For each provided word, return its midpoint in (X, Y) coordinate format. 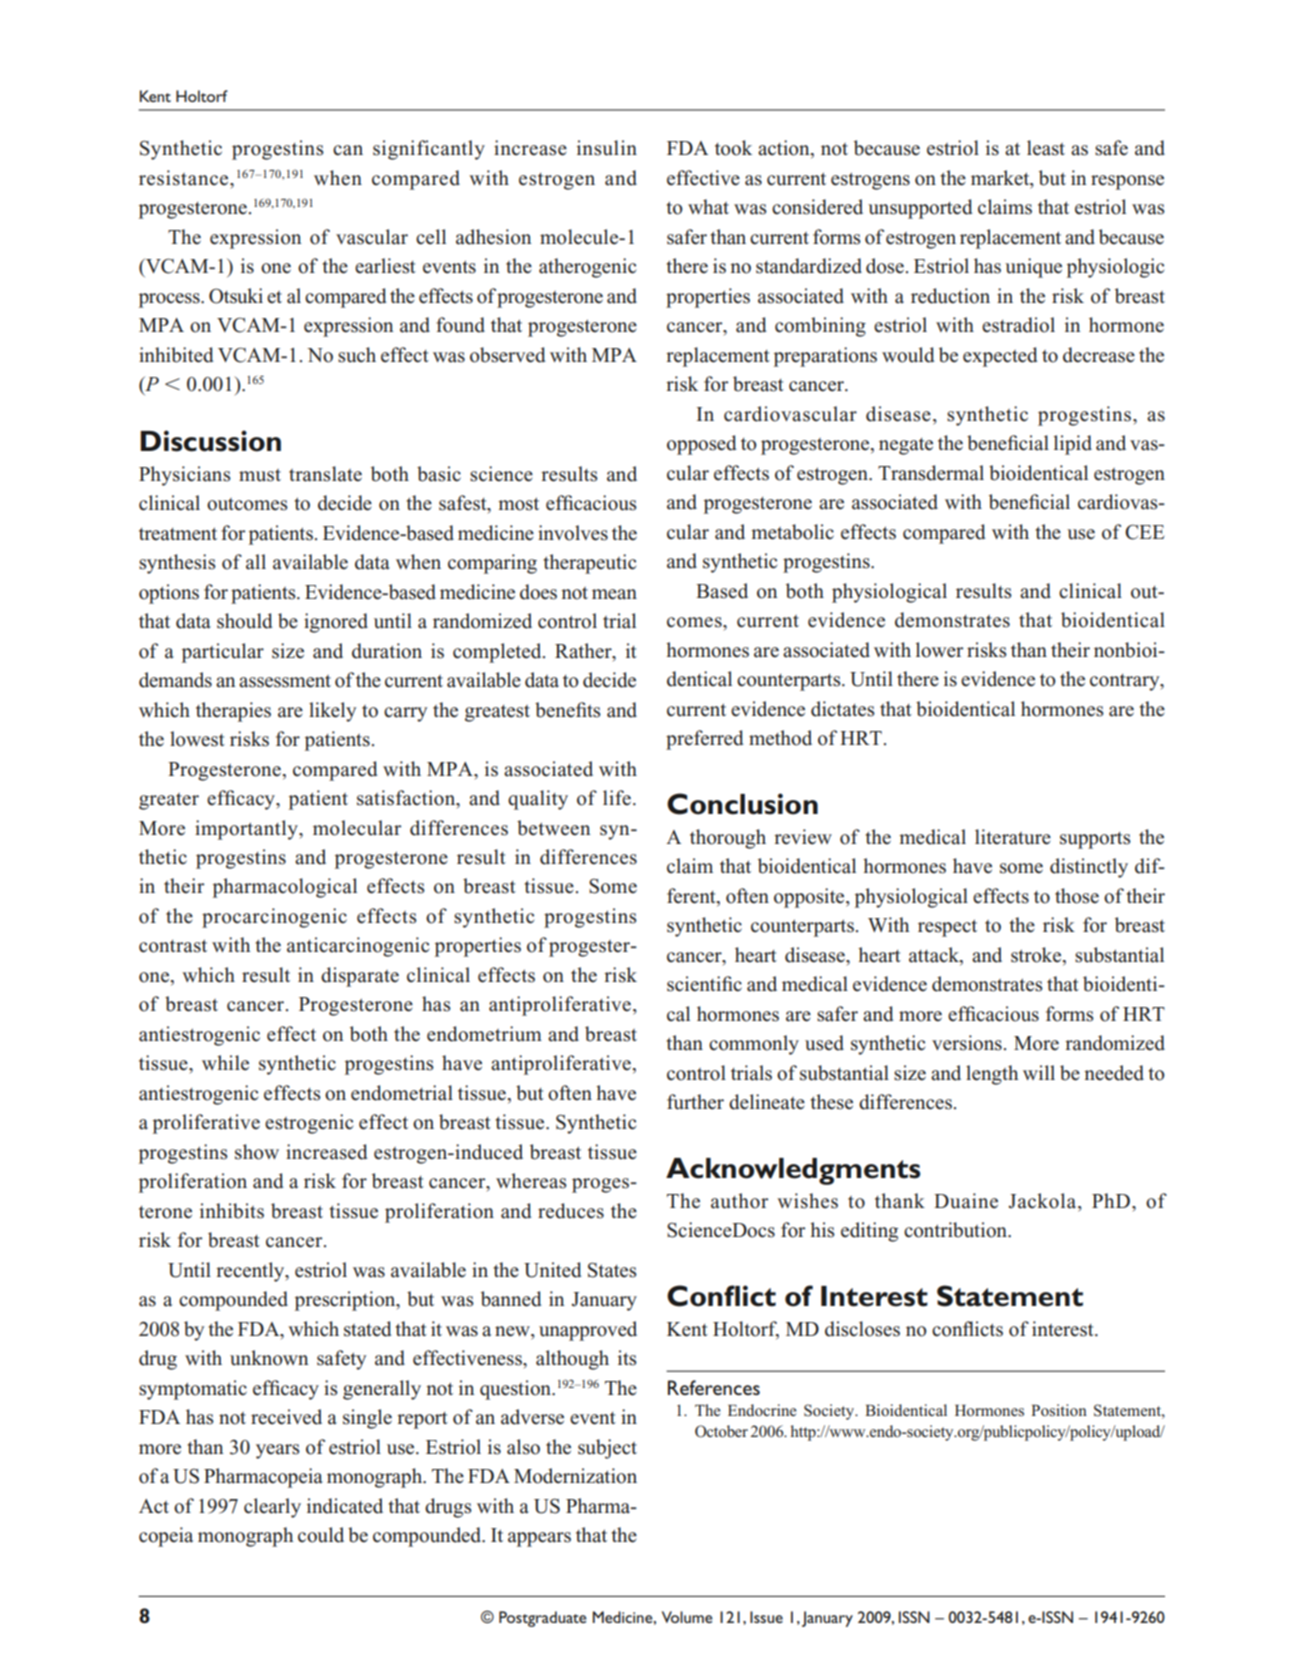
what (708, 207)
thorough (728, 839)
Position (1059, 1410)
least (1046, 148)
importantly (247, 830)
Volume (687, 1617)
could (321, 1535)
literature (1013, 837)
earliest (385, 266)
